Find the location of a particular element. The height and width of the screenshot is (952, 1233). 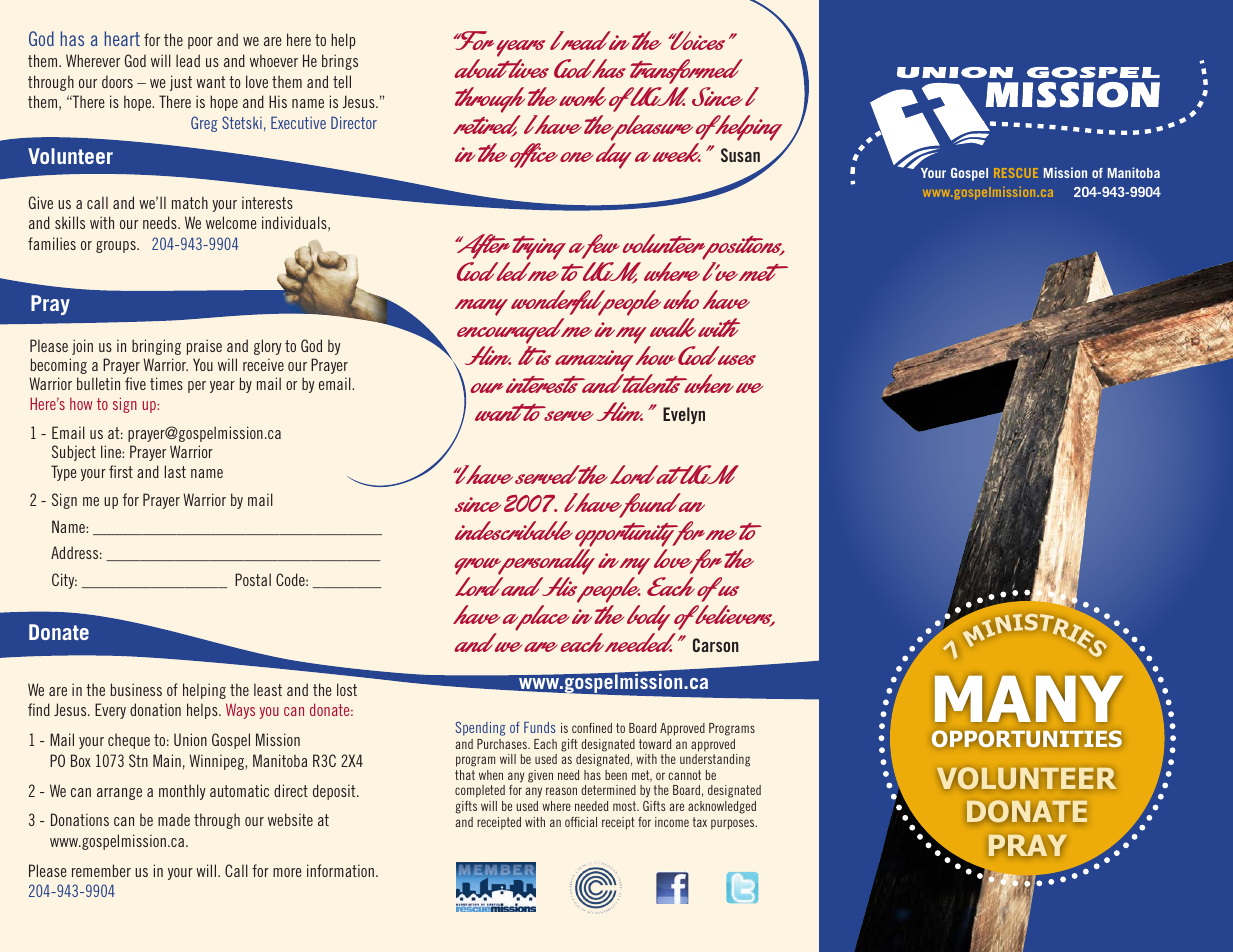

work is located at coordinates (582, 96).
